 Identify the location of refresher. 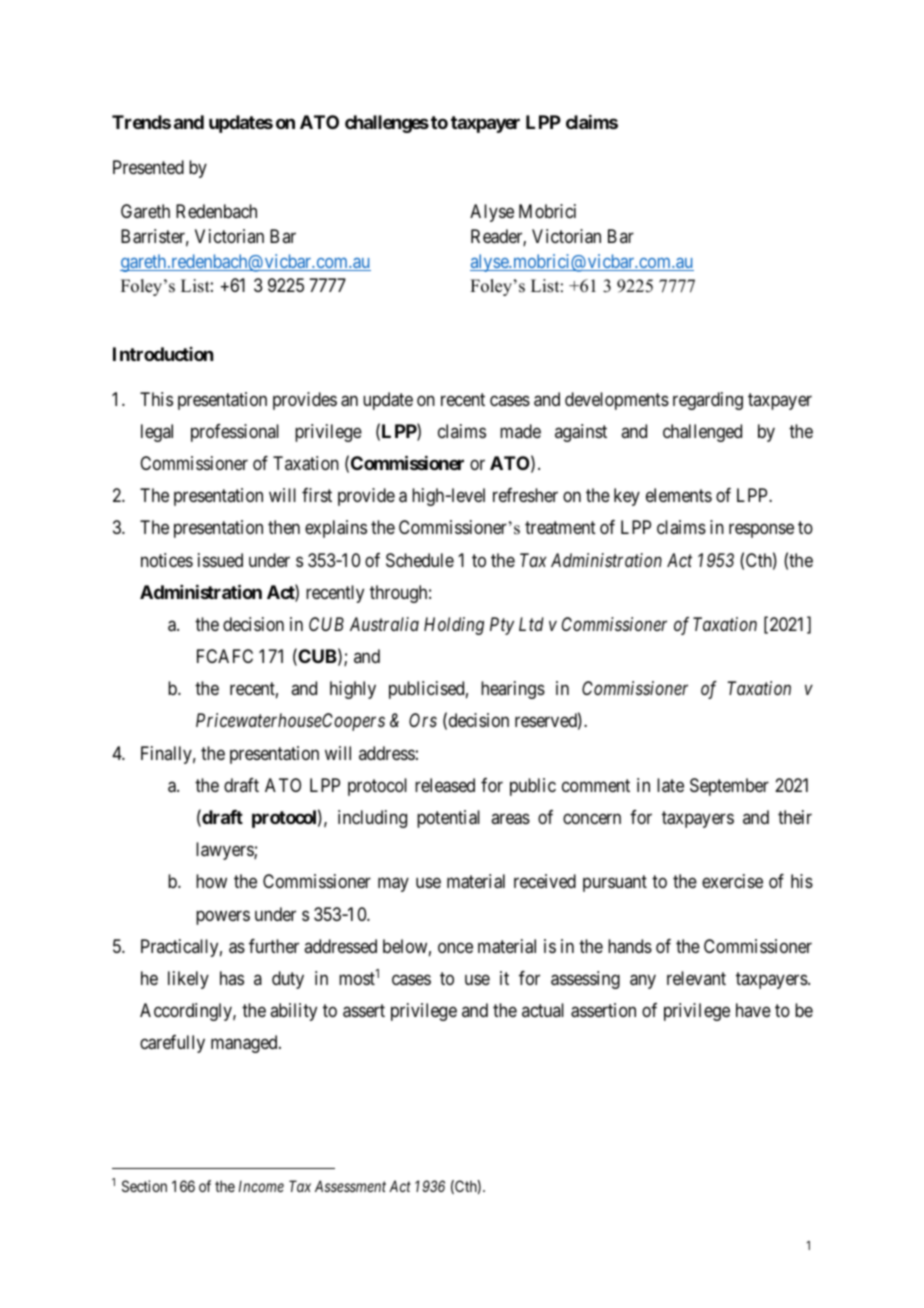
(525, 495).
